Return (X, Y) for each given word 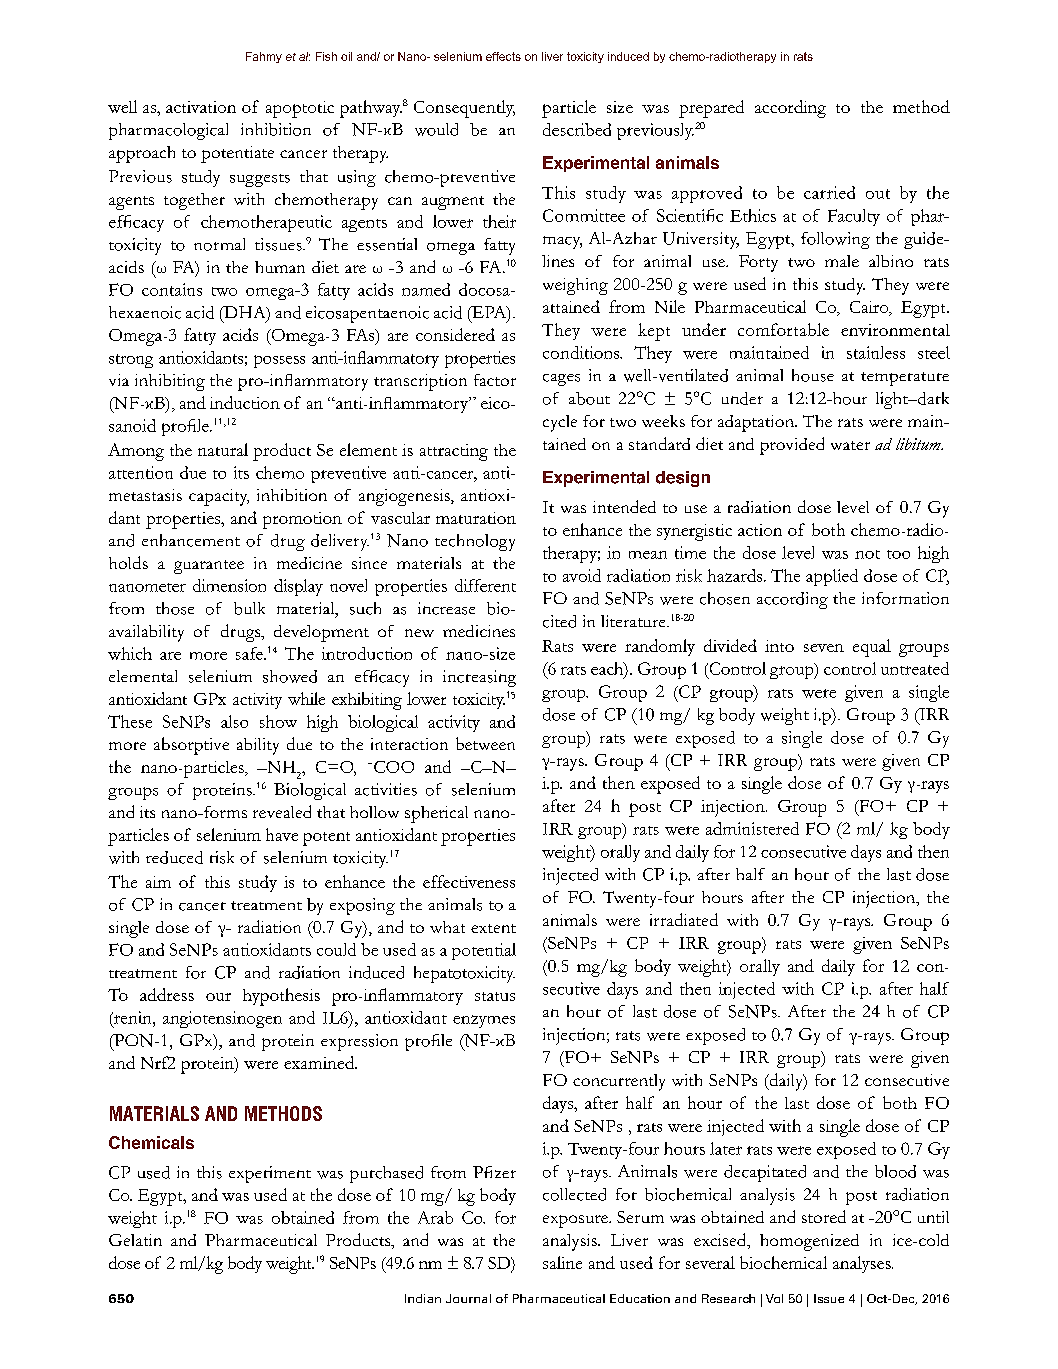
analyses (863, 1264)
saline (562, 1262)
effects (503, 56)
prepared (711, 109)
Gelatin (135, 1240)
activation (201, 107)
